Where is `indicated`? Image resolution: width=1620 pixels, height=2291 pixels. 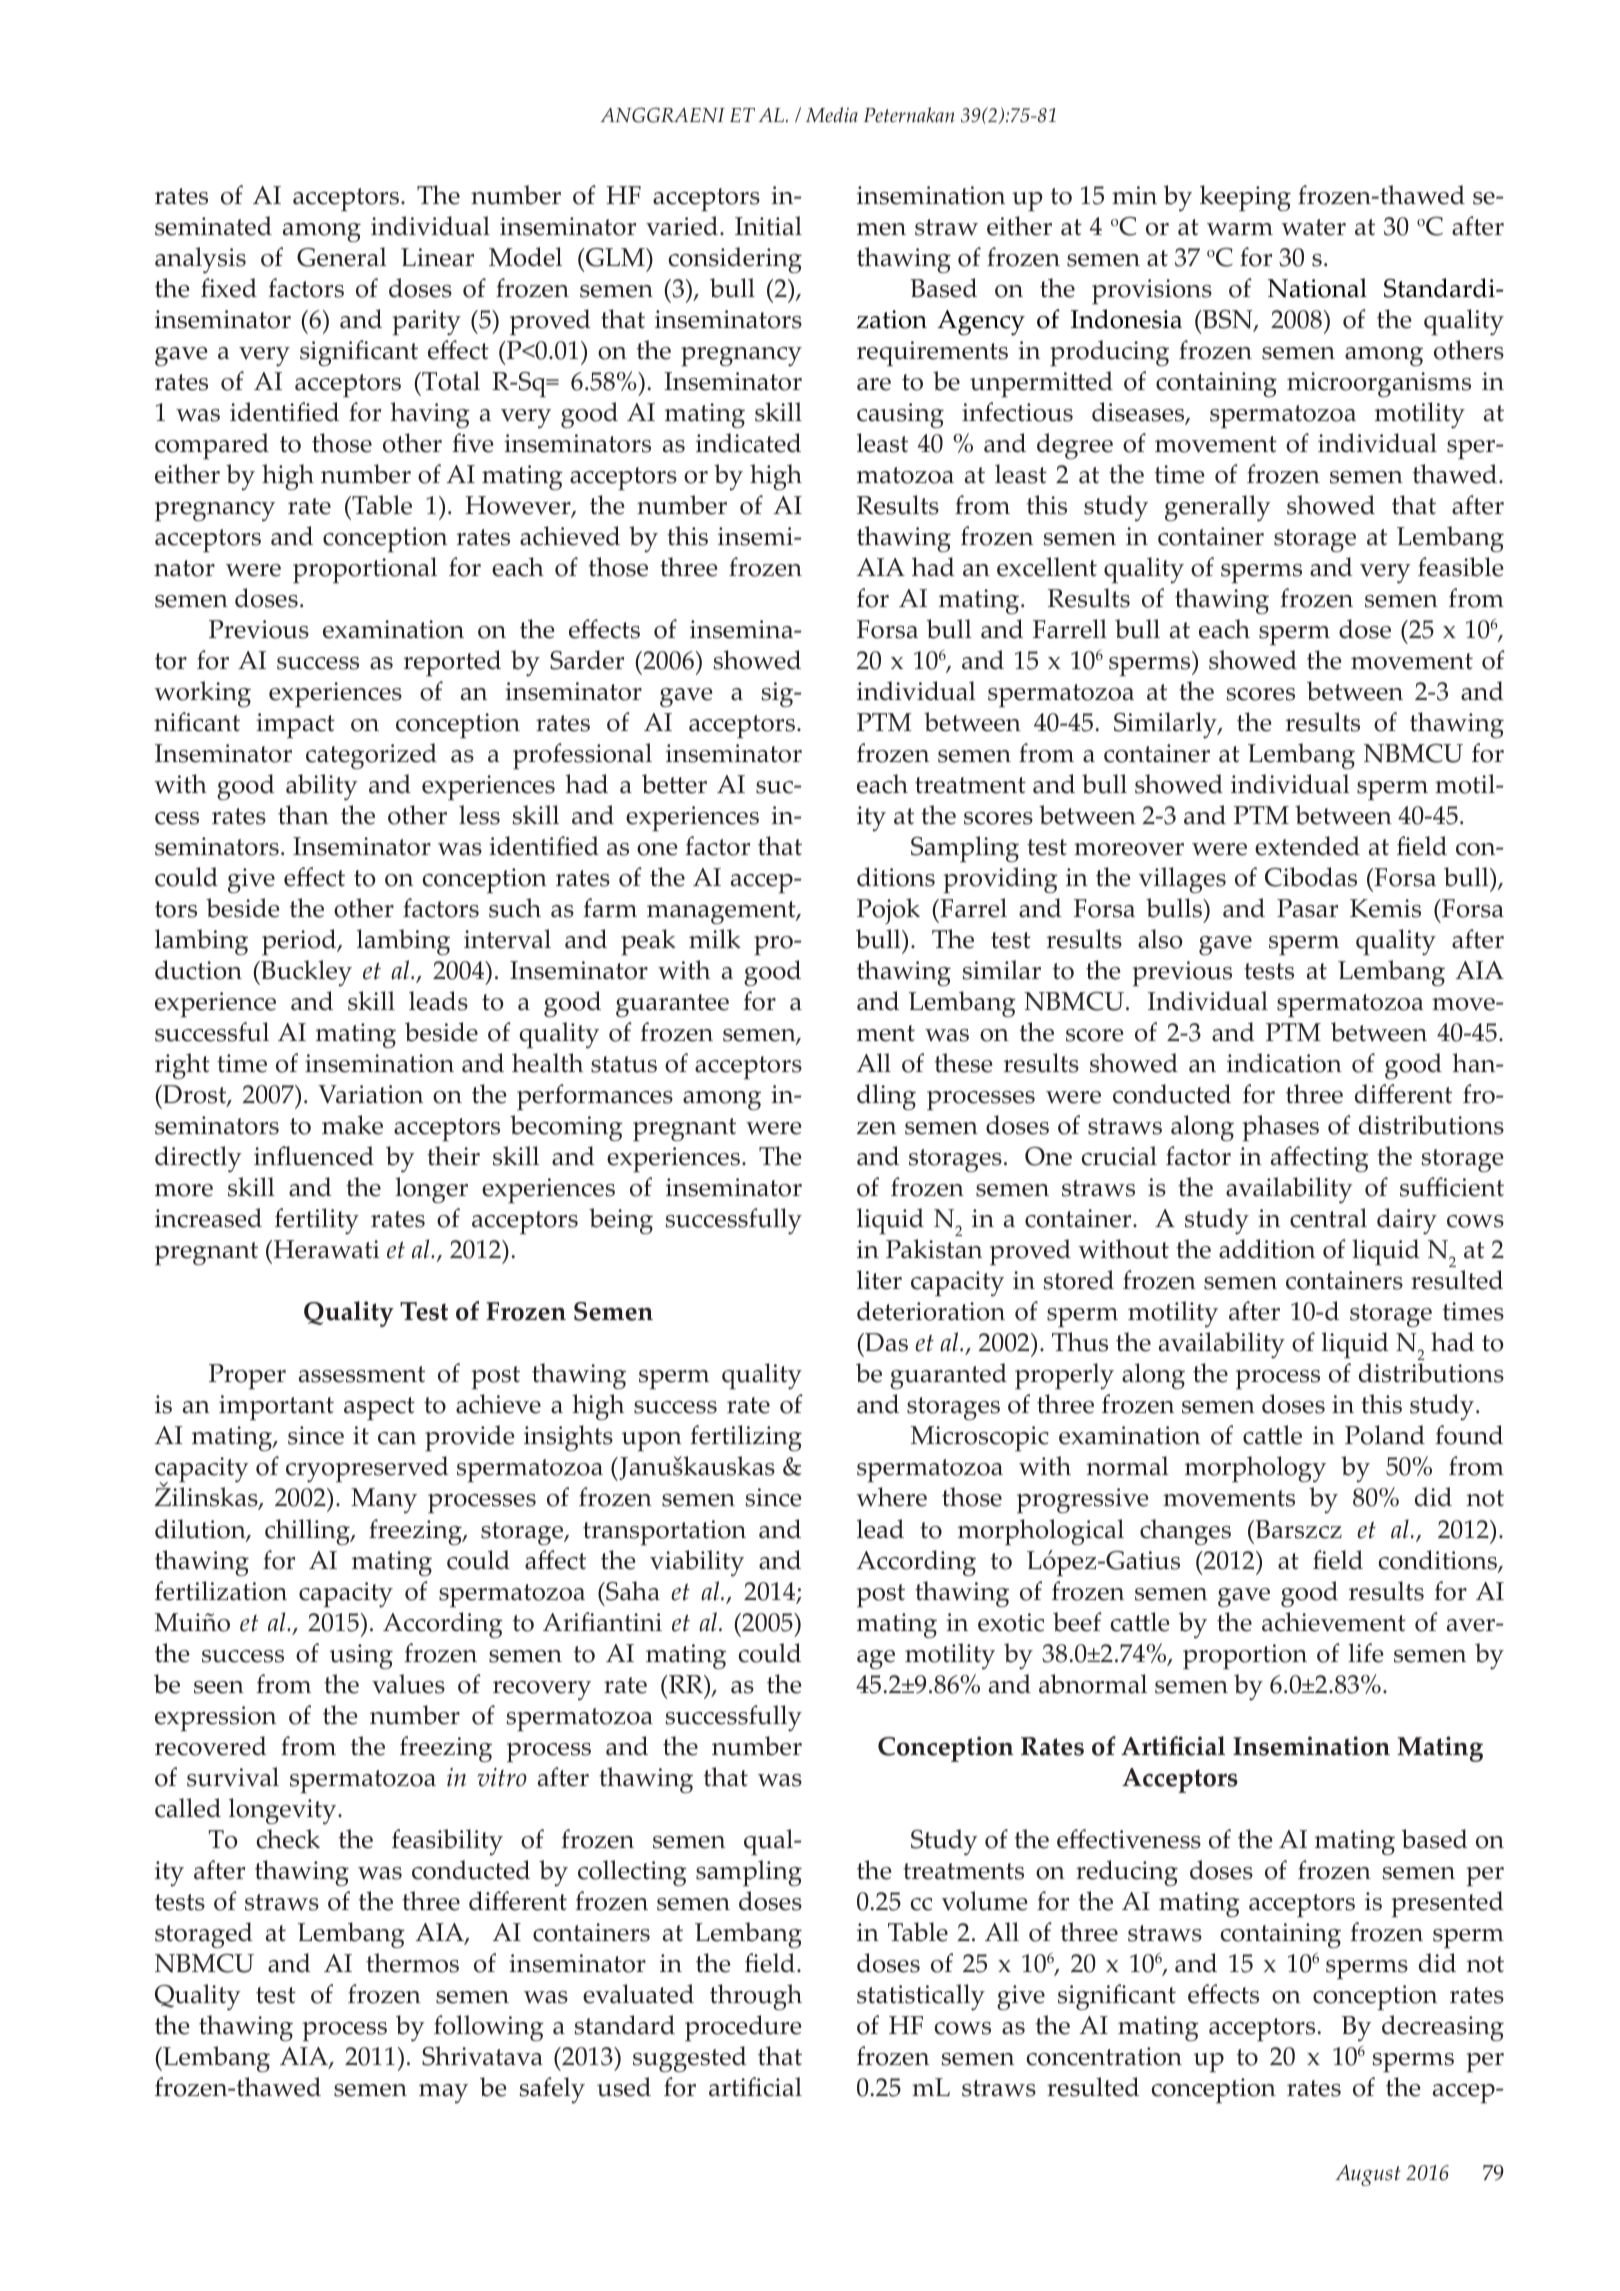
indicated is located at coordinates (748, 443).
